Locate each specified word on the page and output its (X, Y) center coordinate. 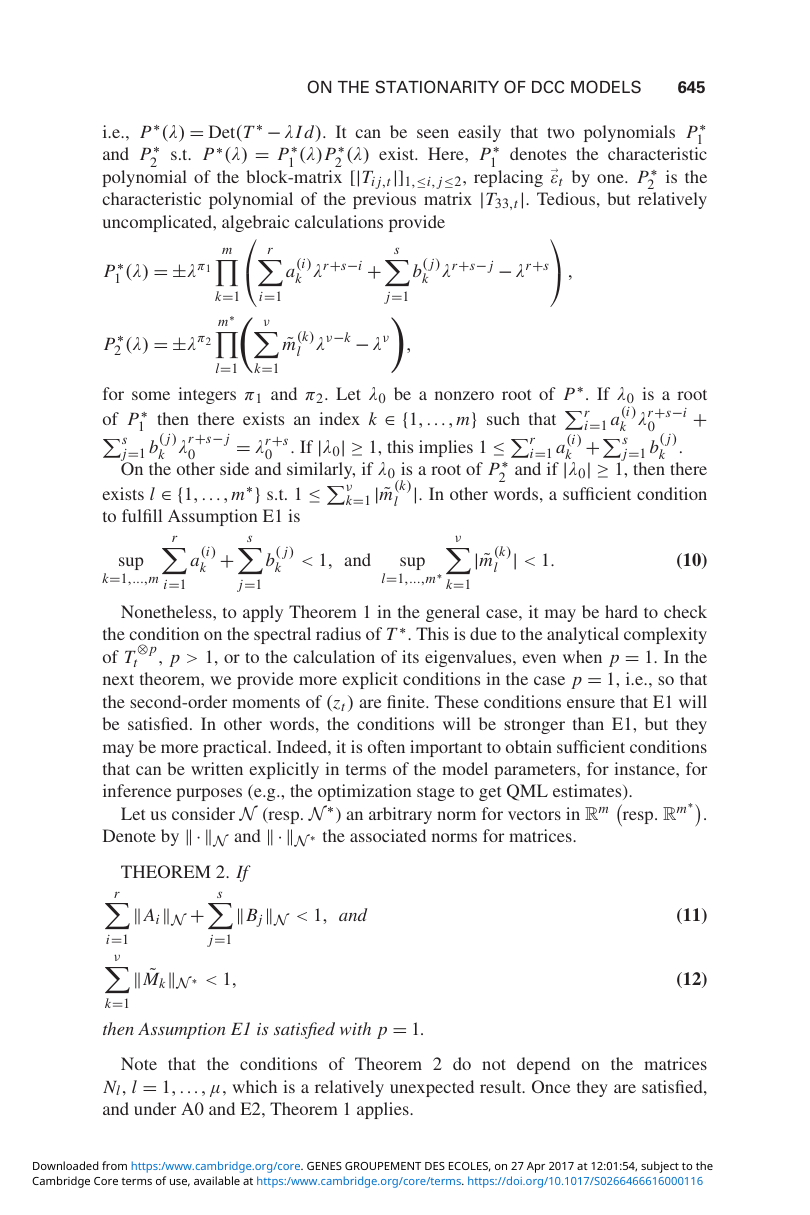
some (151, 395)
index (339, 418)
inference (137, 790)
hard (621, 611)
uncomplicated (159, 223)
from (114, 1165)
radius (338, 633)
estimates (588, 792)
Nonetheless (167, 611)
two (561, 132)
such (503, 418)
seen (433, 133)
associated (388, 835)
